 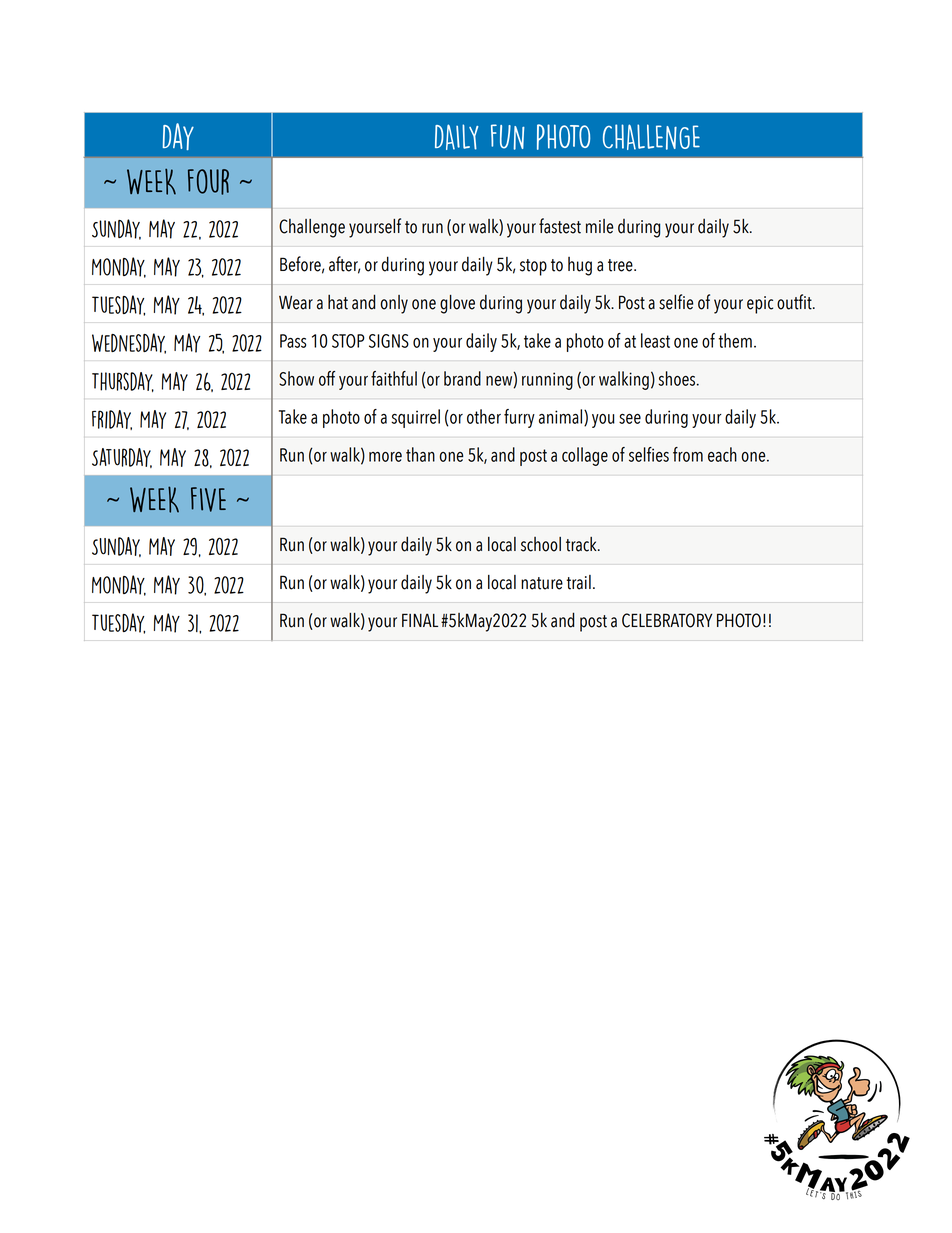 What do you see at coordinates (457, 304) in the screenshot?
I see `glove` at bounding box center [457, 304].
